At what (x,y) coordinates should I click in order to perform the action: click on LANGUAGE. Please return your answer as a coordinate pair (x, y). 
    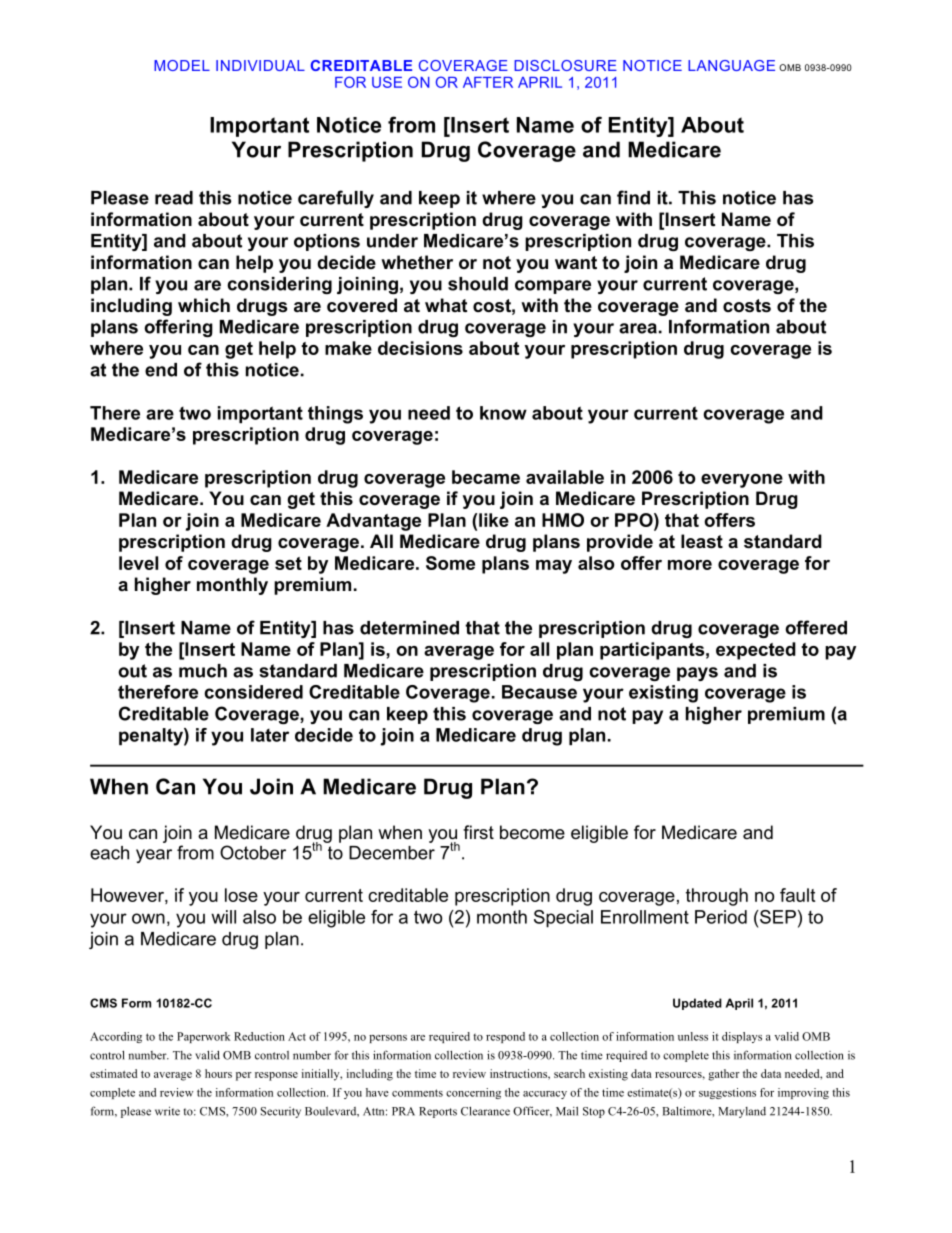
    Looking at the image, I should click on (731, 65).
